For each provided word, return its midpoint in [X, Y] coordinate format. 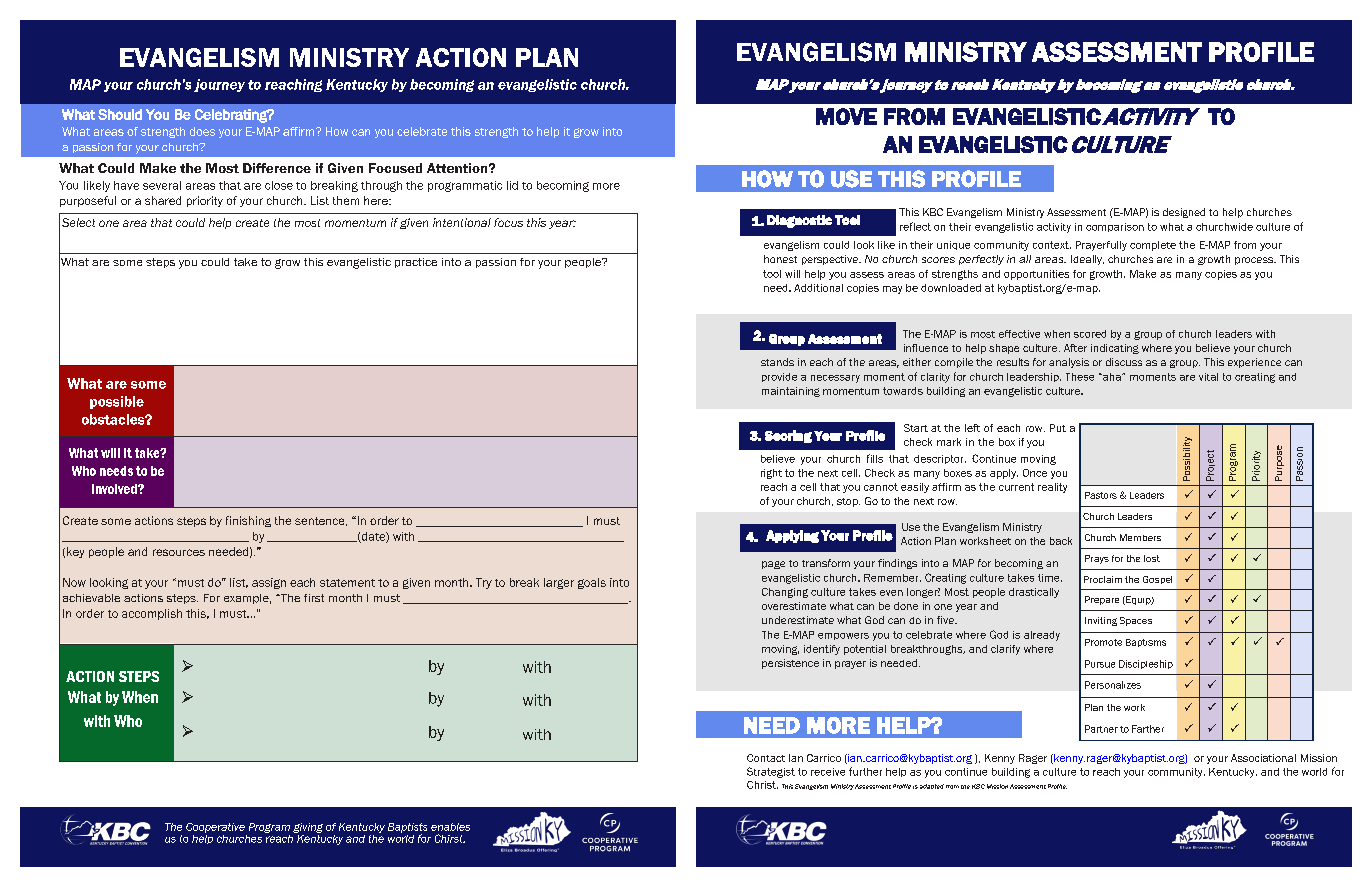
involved [115, 489]
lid [512, 185]
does [202, 131]
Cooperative [215, 828]
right [771, 474]
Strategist [771, 772]
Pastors [1101, 495]
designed [1184, 213]
